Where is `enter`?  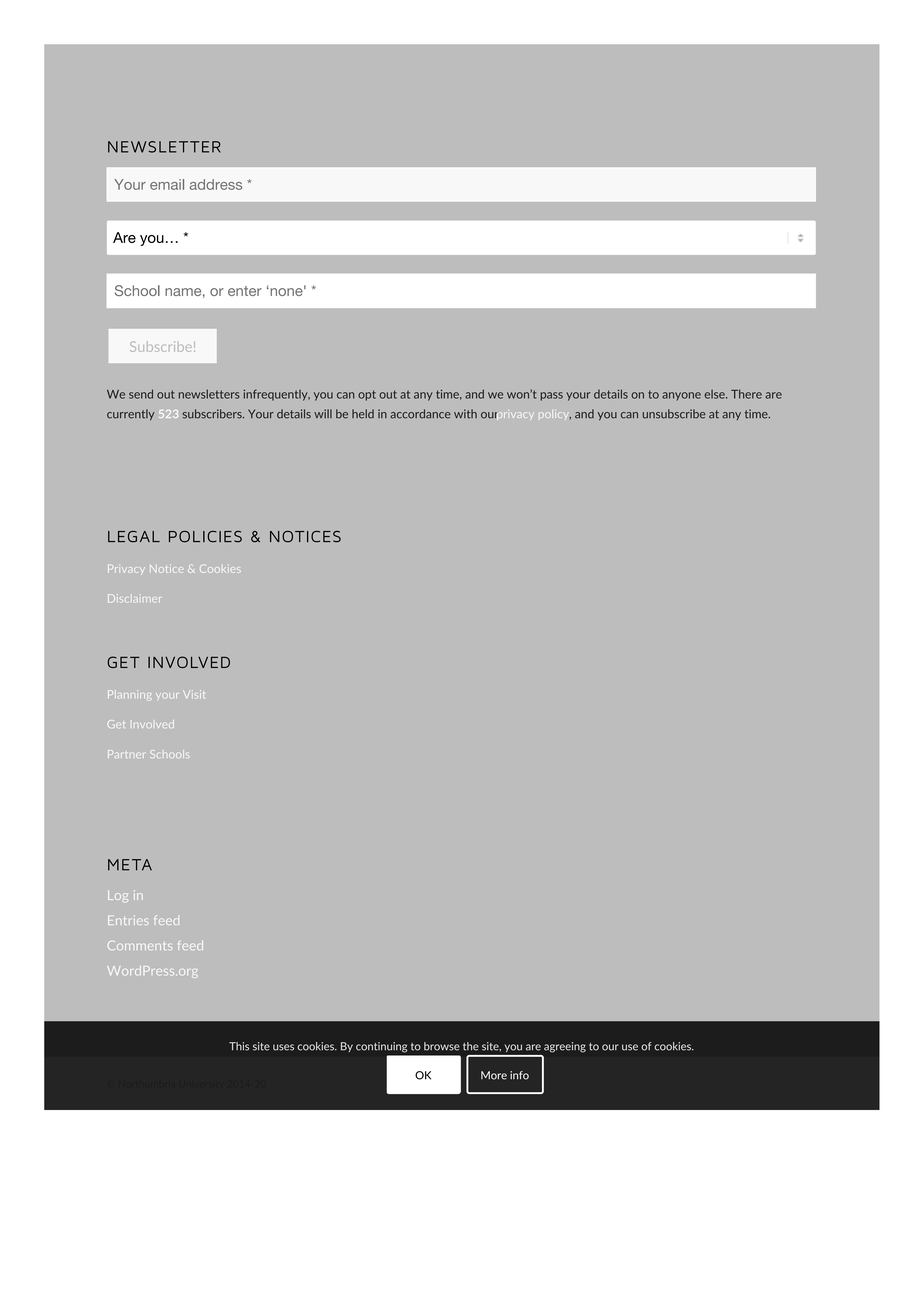 enter is located at coordinates (245, 291).
